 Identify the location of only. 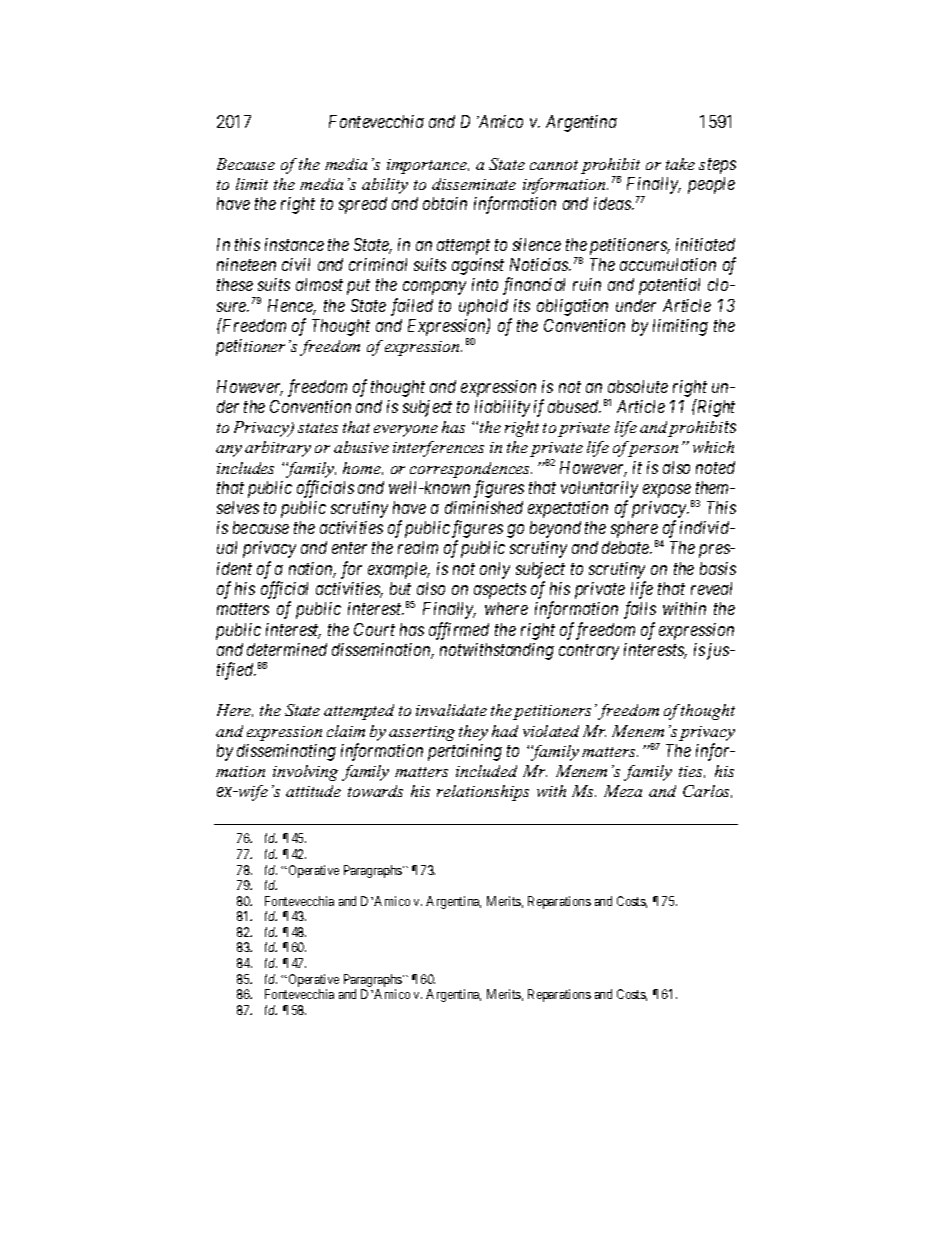
(495, 570).
